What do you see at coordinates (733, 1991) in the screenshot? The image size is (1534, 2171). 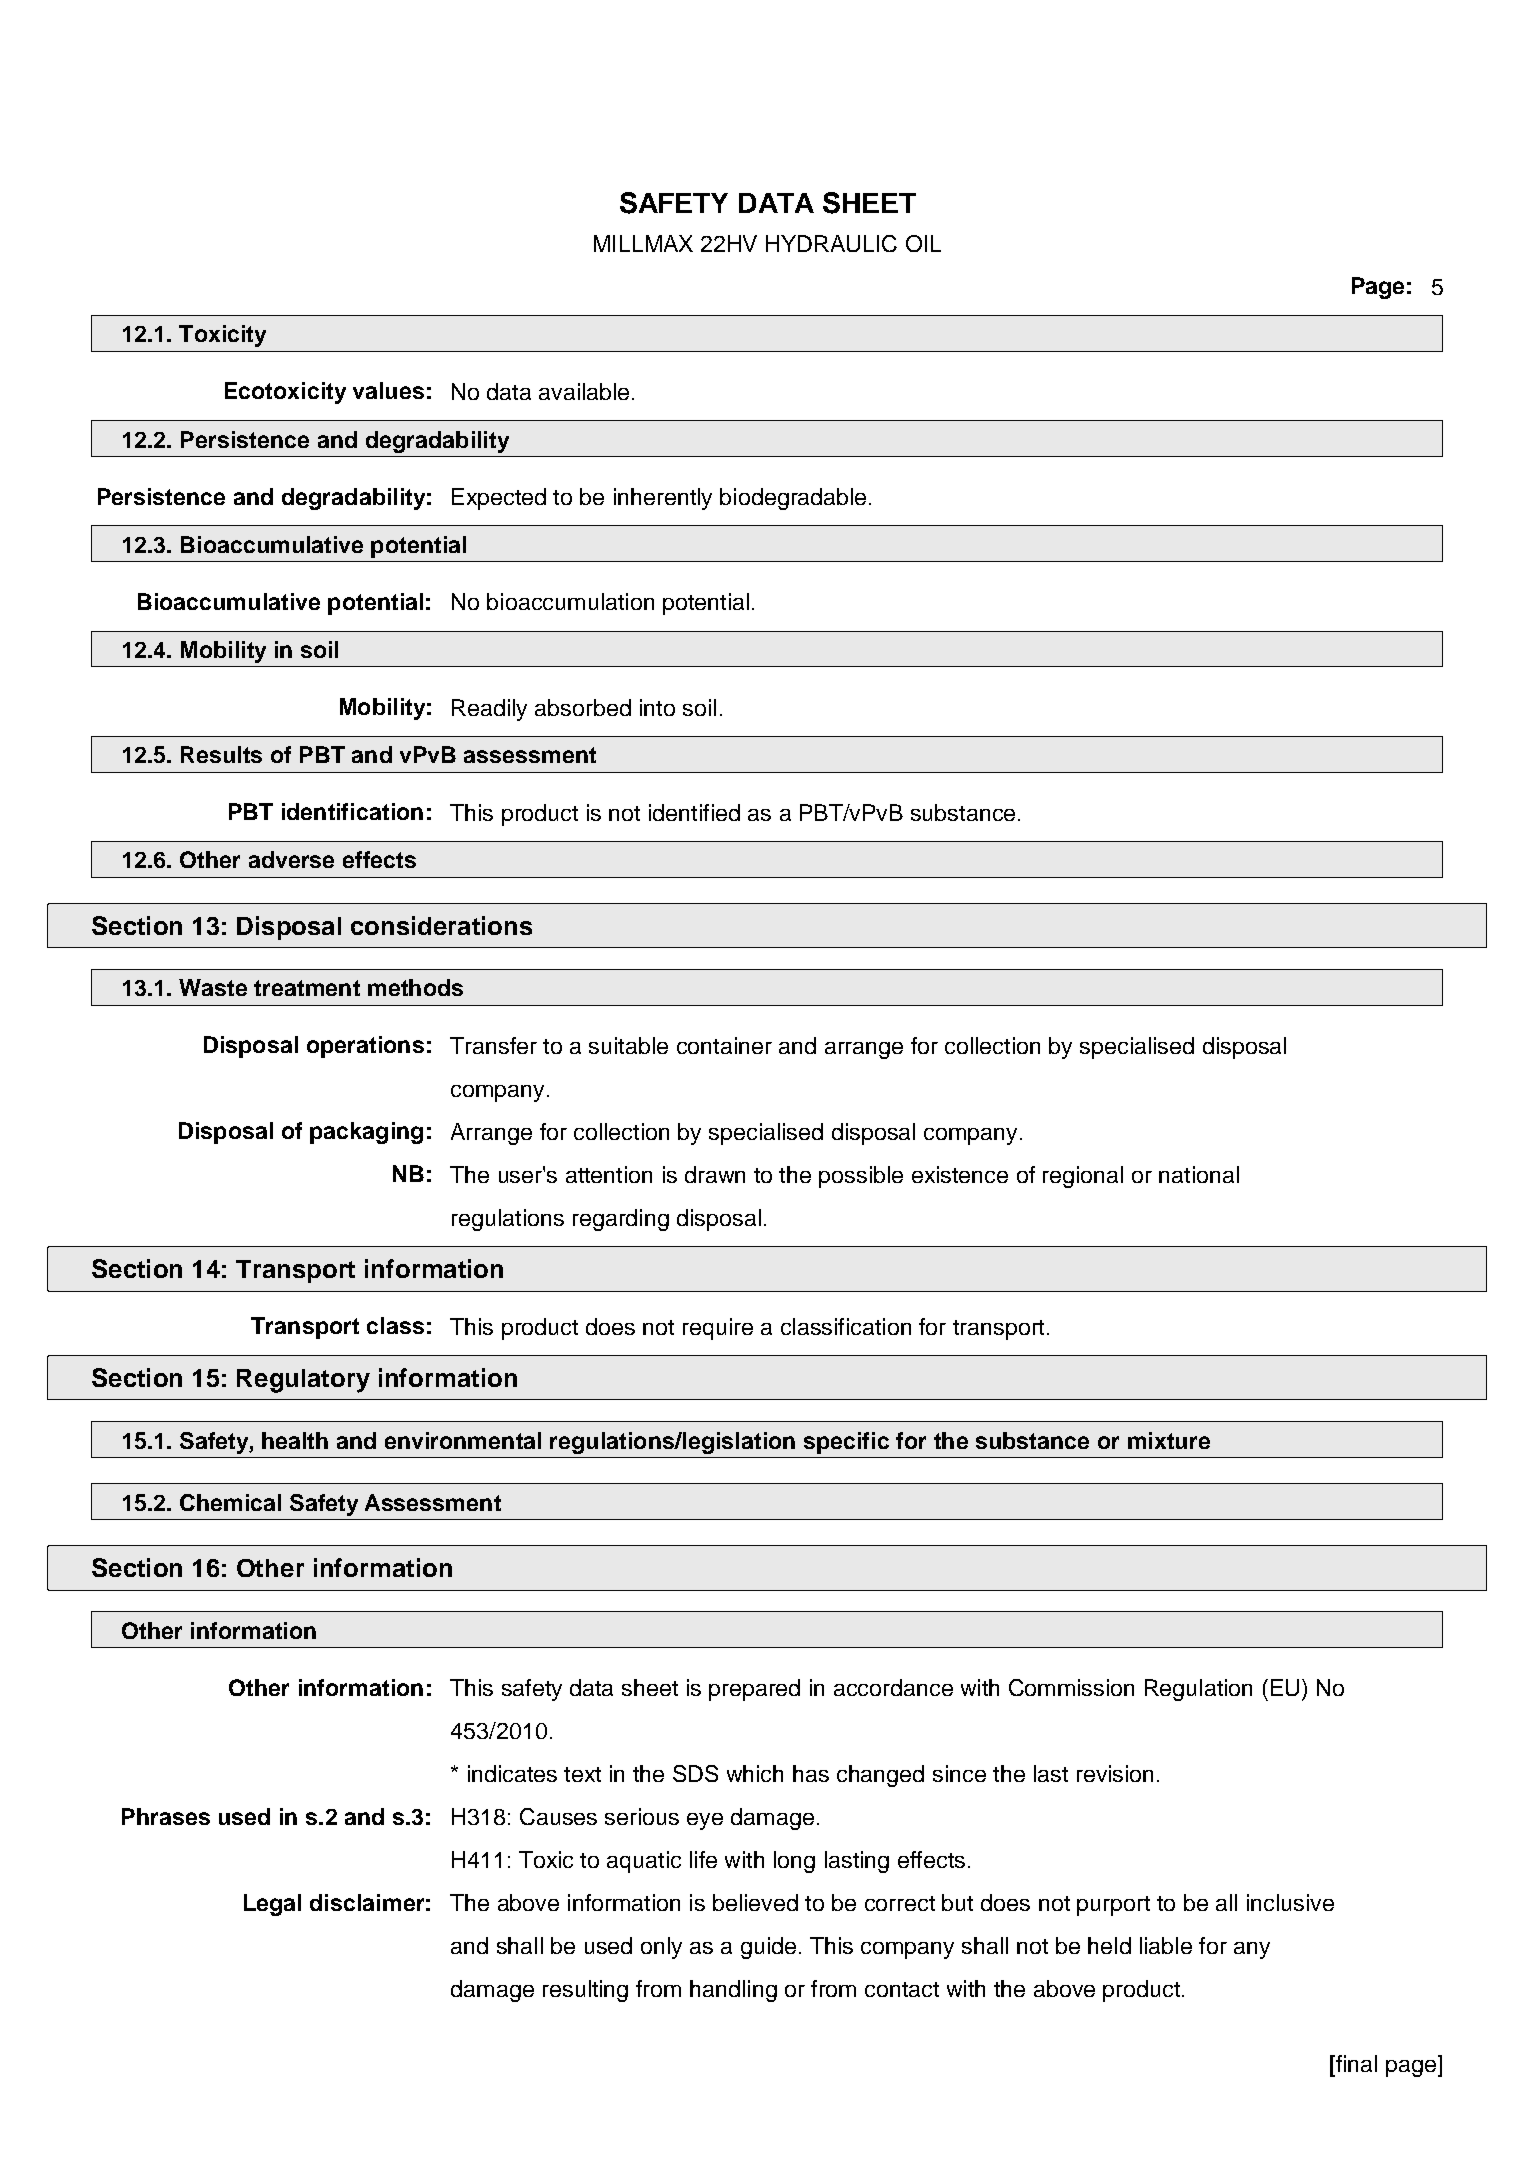 I see `handling` at bounding box center [733, 1991].
